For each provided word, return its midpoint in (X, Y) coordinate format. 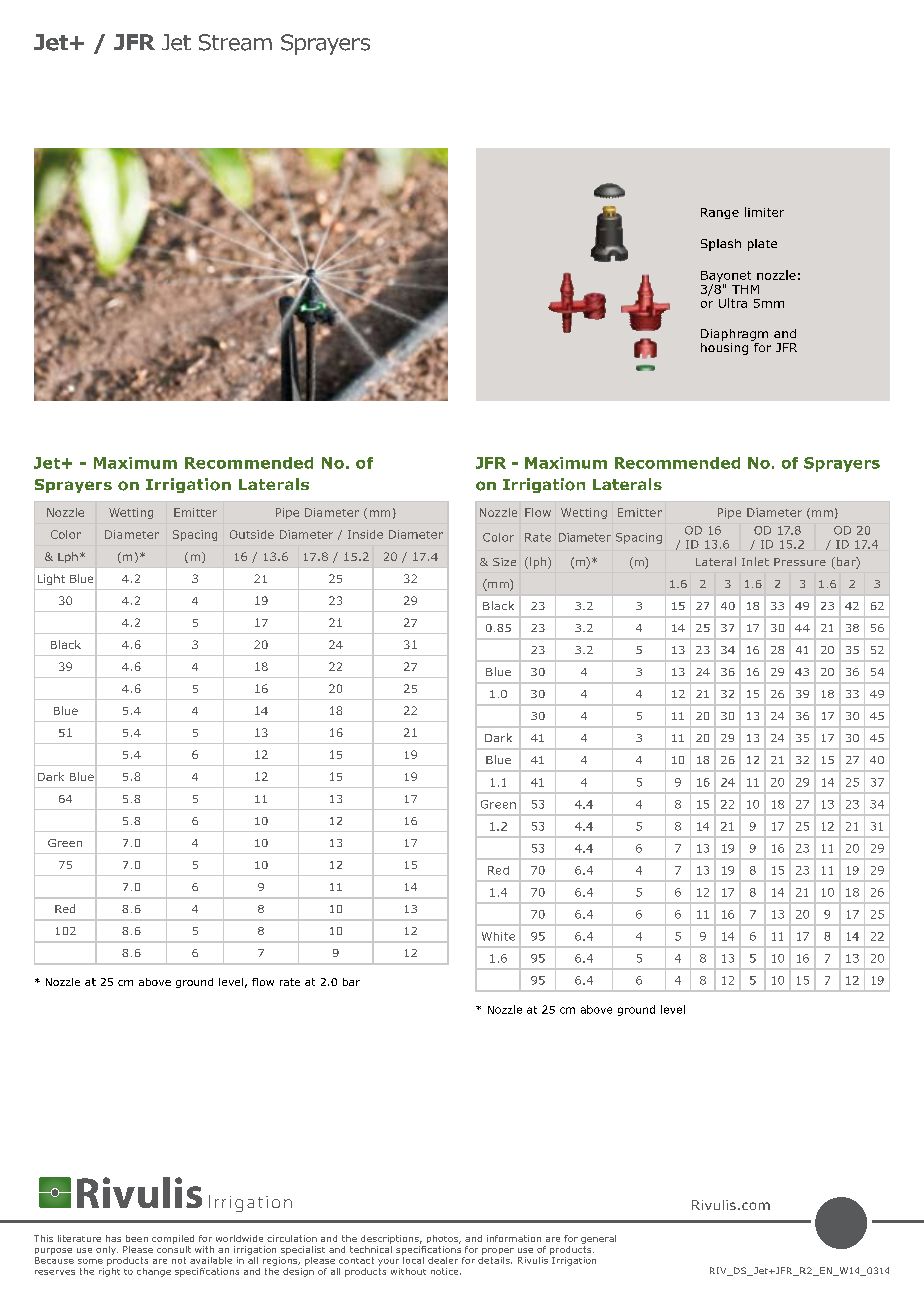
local (413, 1259)
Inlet (755, 561)
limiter (764, 212)
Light (51, 579)
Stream (235, 42)
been (137, 1238)
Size (504, 562)
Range (720, 213)
